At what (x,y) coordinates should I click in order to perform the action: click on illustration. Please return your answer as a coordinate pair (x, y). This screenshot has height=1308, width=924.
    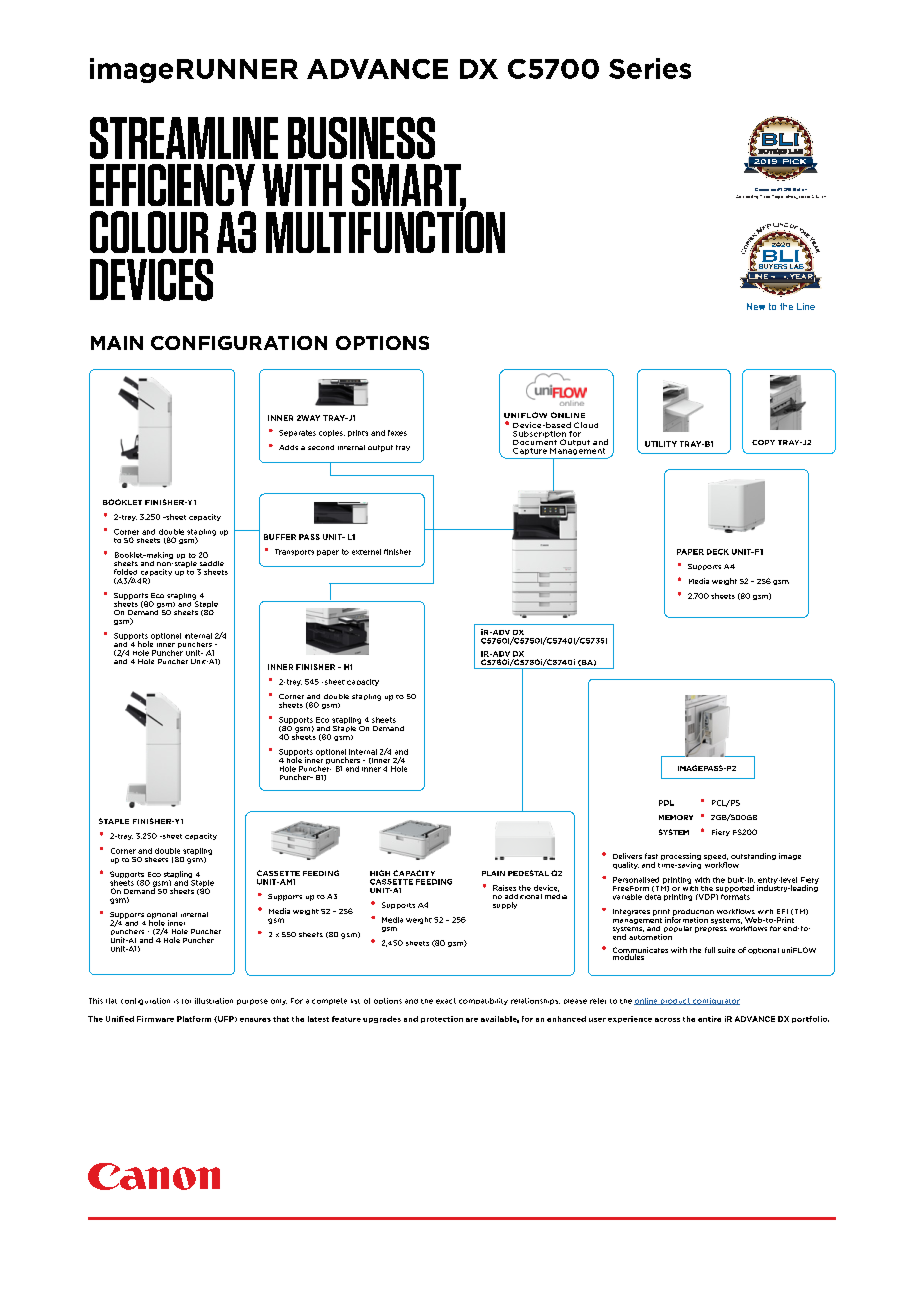
    Looking at the image, I should click on (214, 1001).
